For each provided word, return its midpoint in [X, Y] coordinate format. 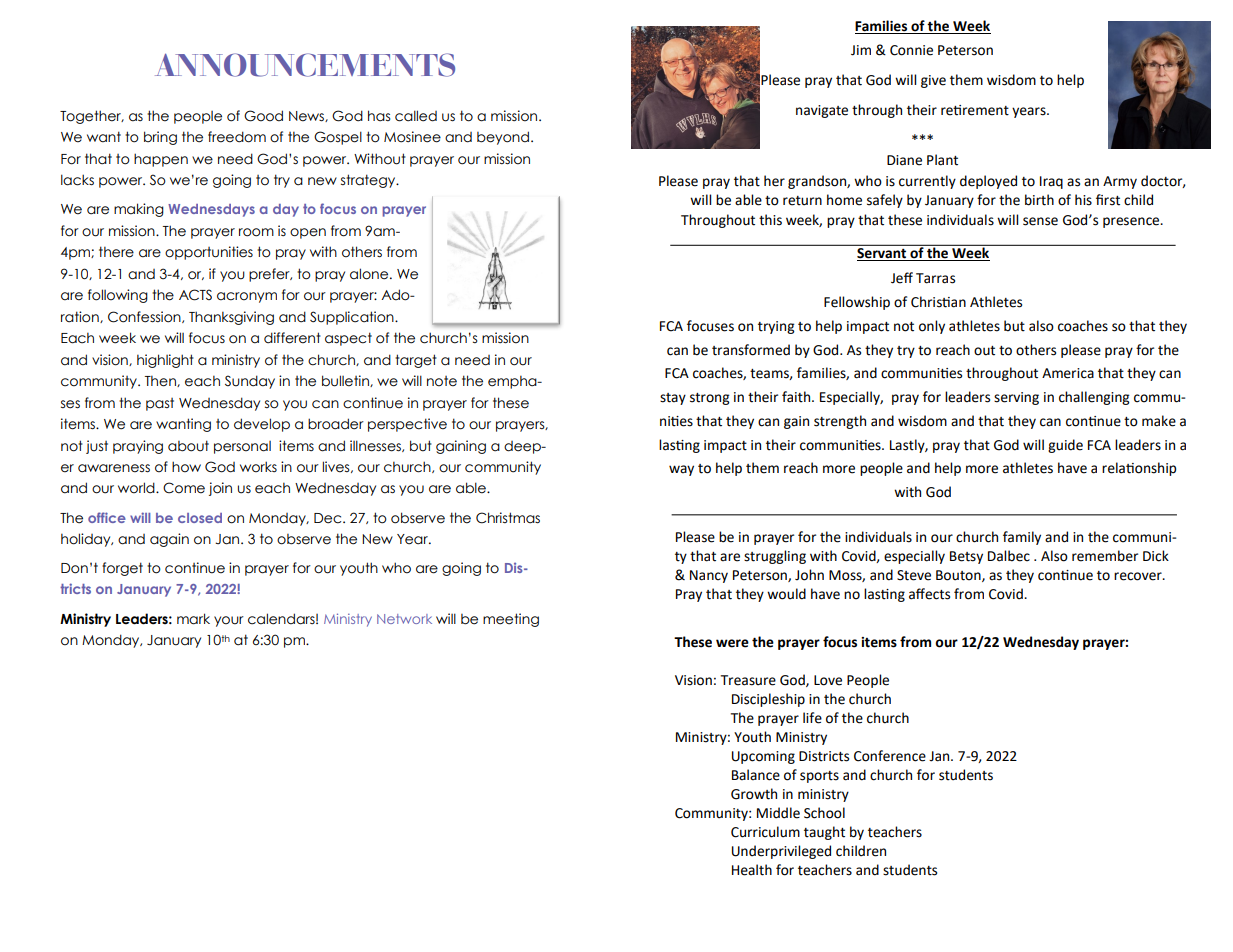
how [186, 467]
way [681, 470]
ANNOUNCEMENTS [305, 65]
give [933, 81]
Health [752, 870]
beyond [503, 138]
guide [1065, 446]
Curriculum [765, 832]
